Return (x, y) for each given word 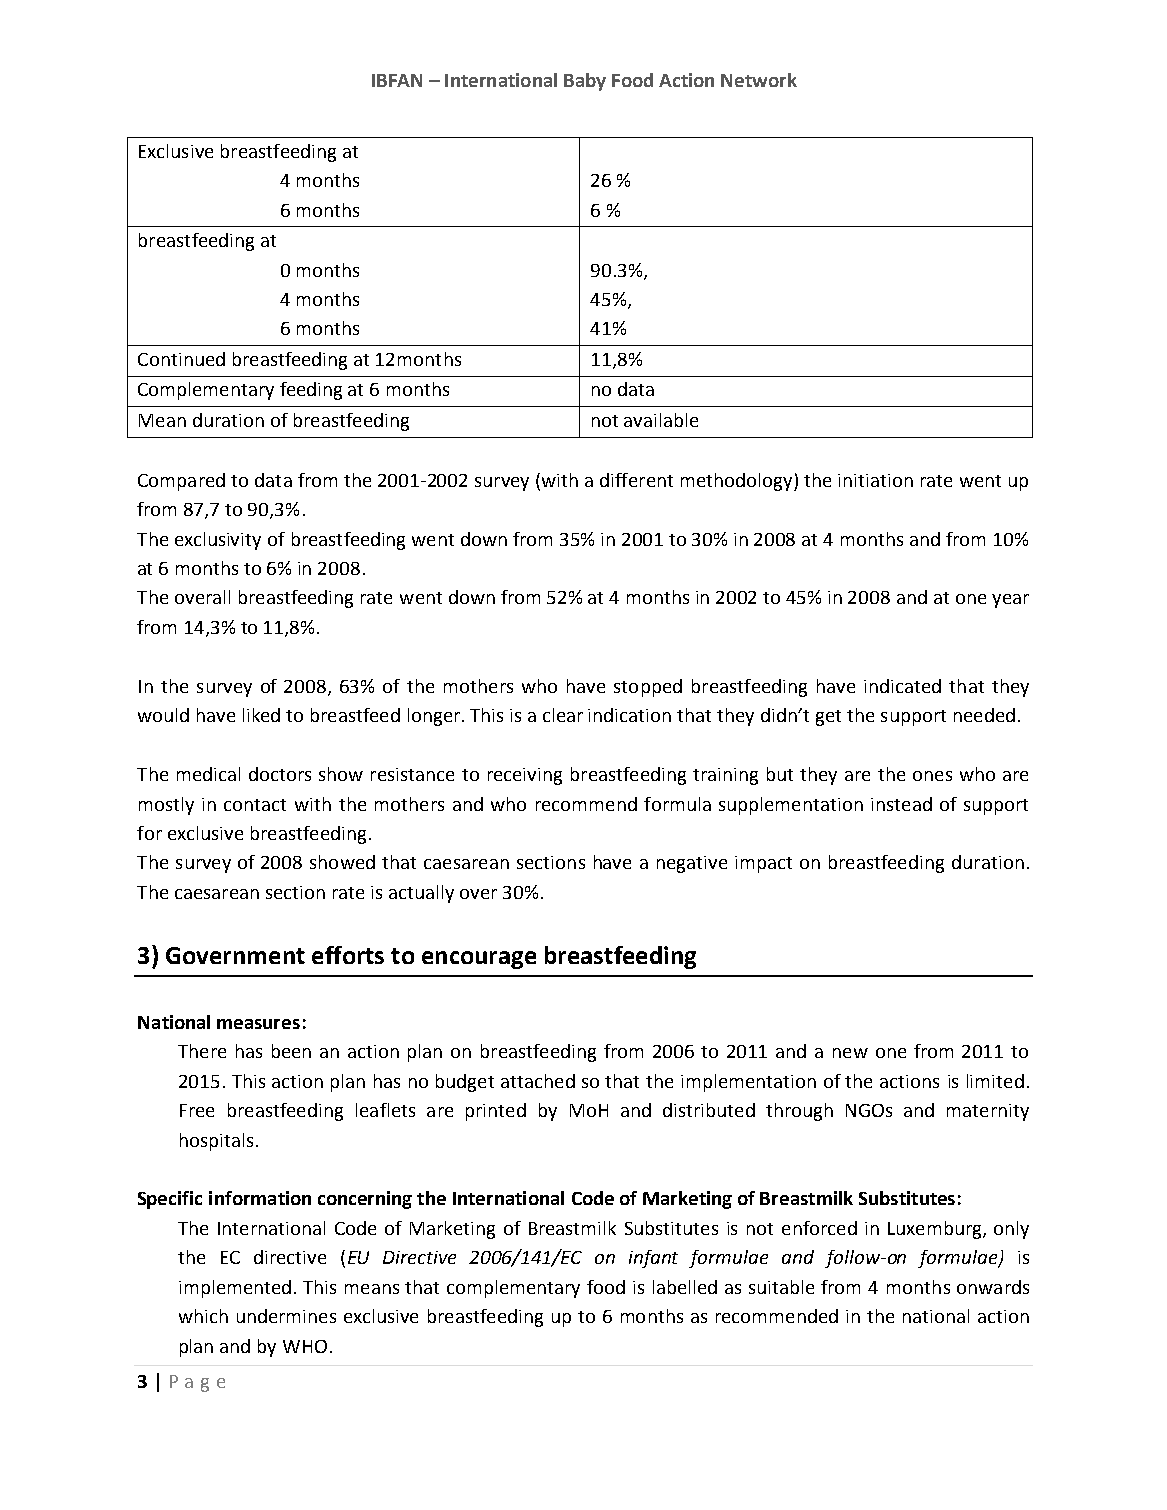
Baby (585, 82)
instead (901, 804)
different (636, 480)
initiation (875, 480)
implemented (235, 1289)
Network (759, 80)
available (661, 420)
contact (255, 805)
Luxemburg (936, 1230)
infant (653, 1259)
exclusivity (218, 541)
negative (692, 864)
